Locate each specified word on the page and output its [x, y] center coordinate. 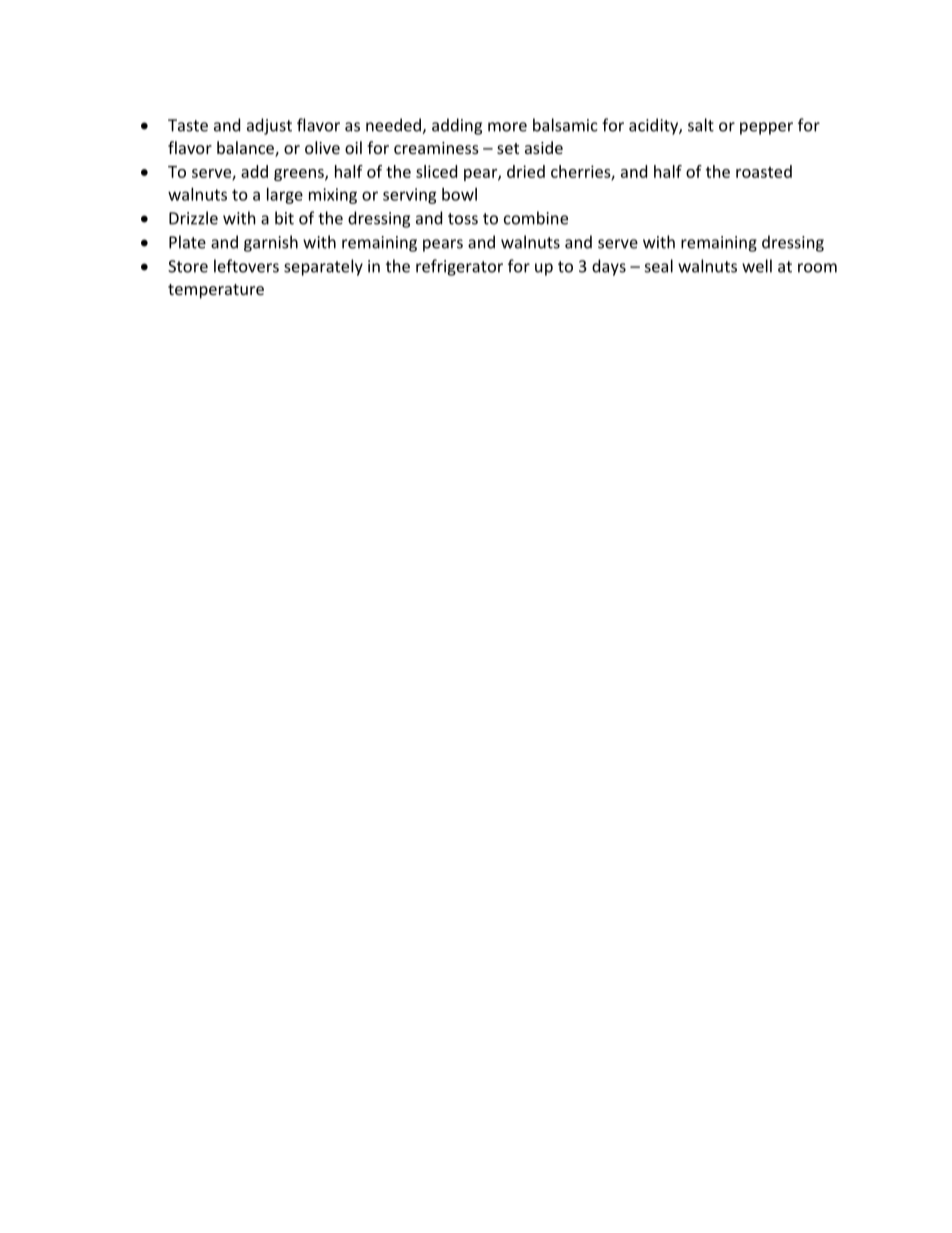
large [285, 196]
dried [526, 171]
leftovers [246, 266]
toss [463, 219]
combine [536, 218]
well [757, 266]
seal [659, 266]
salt [701, 125]
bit [284, 218]
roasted [764, 171]
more [507, 127]
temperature [216, 291]
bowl [459, 194]
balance [246, 149]
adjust [269, 126]
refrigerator [459, 267]
